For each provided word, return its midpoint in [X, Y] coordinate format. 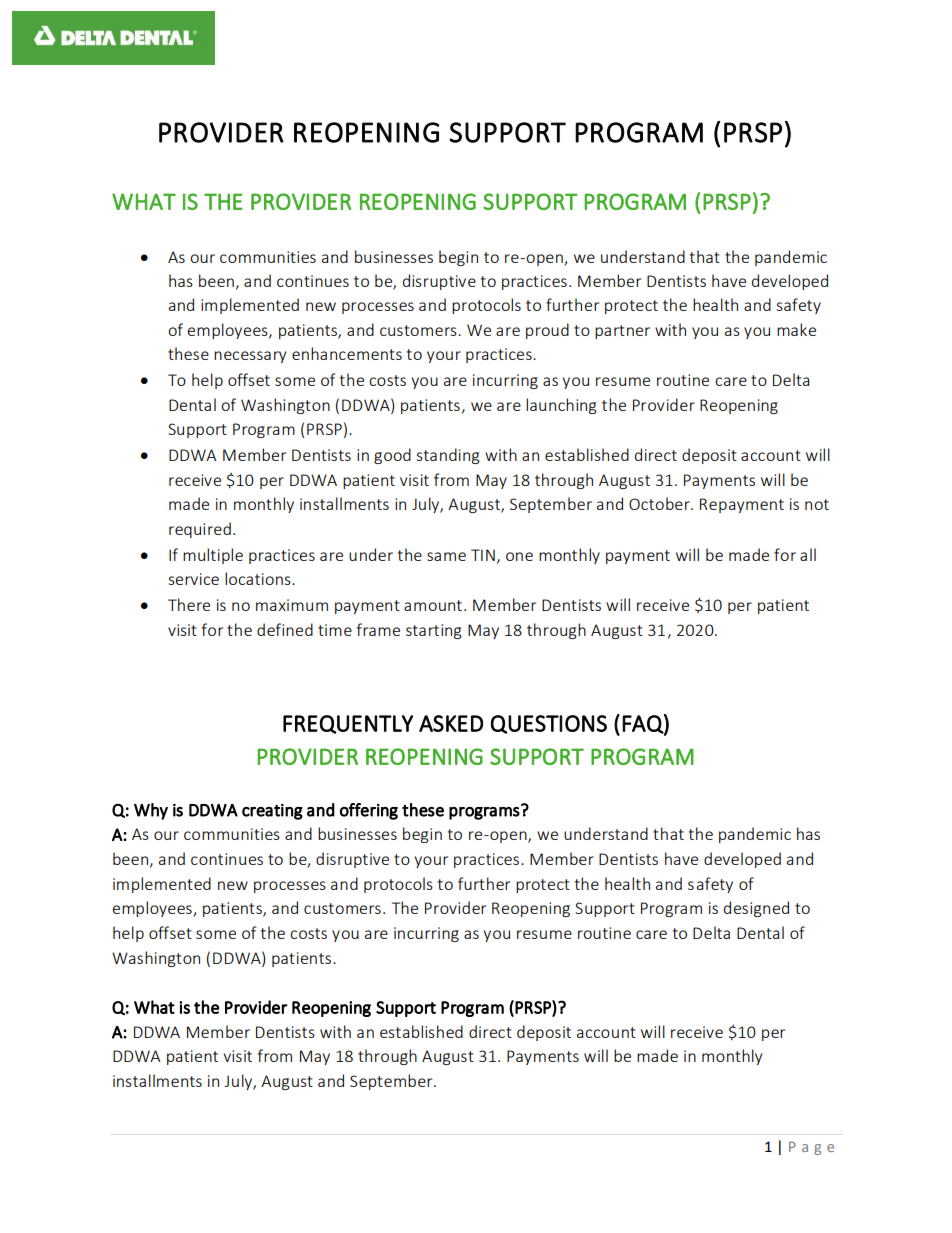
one [519, 556]
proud [547, 331]
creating [272, 812]
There [189, 604]
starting [434, 631]
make [796, 329]
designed [756, 909]
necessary [250, 357]
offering [369, 811]
